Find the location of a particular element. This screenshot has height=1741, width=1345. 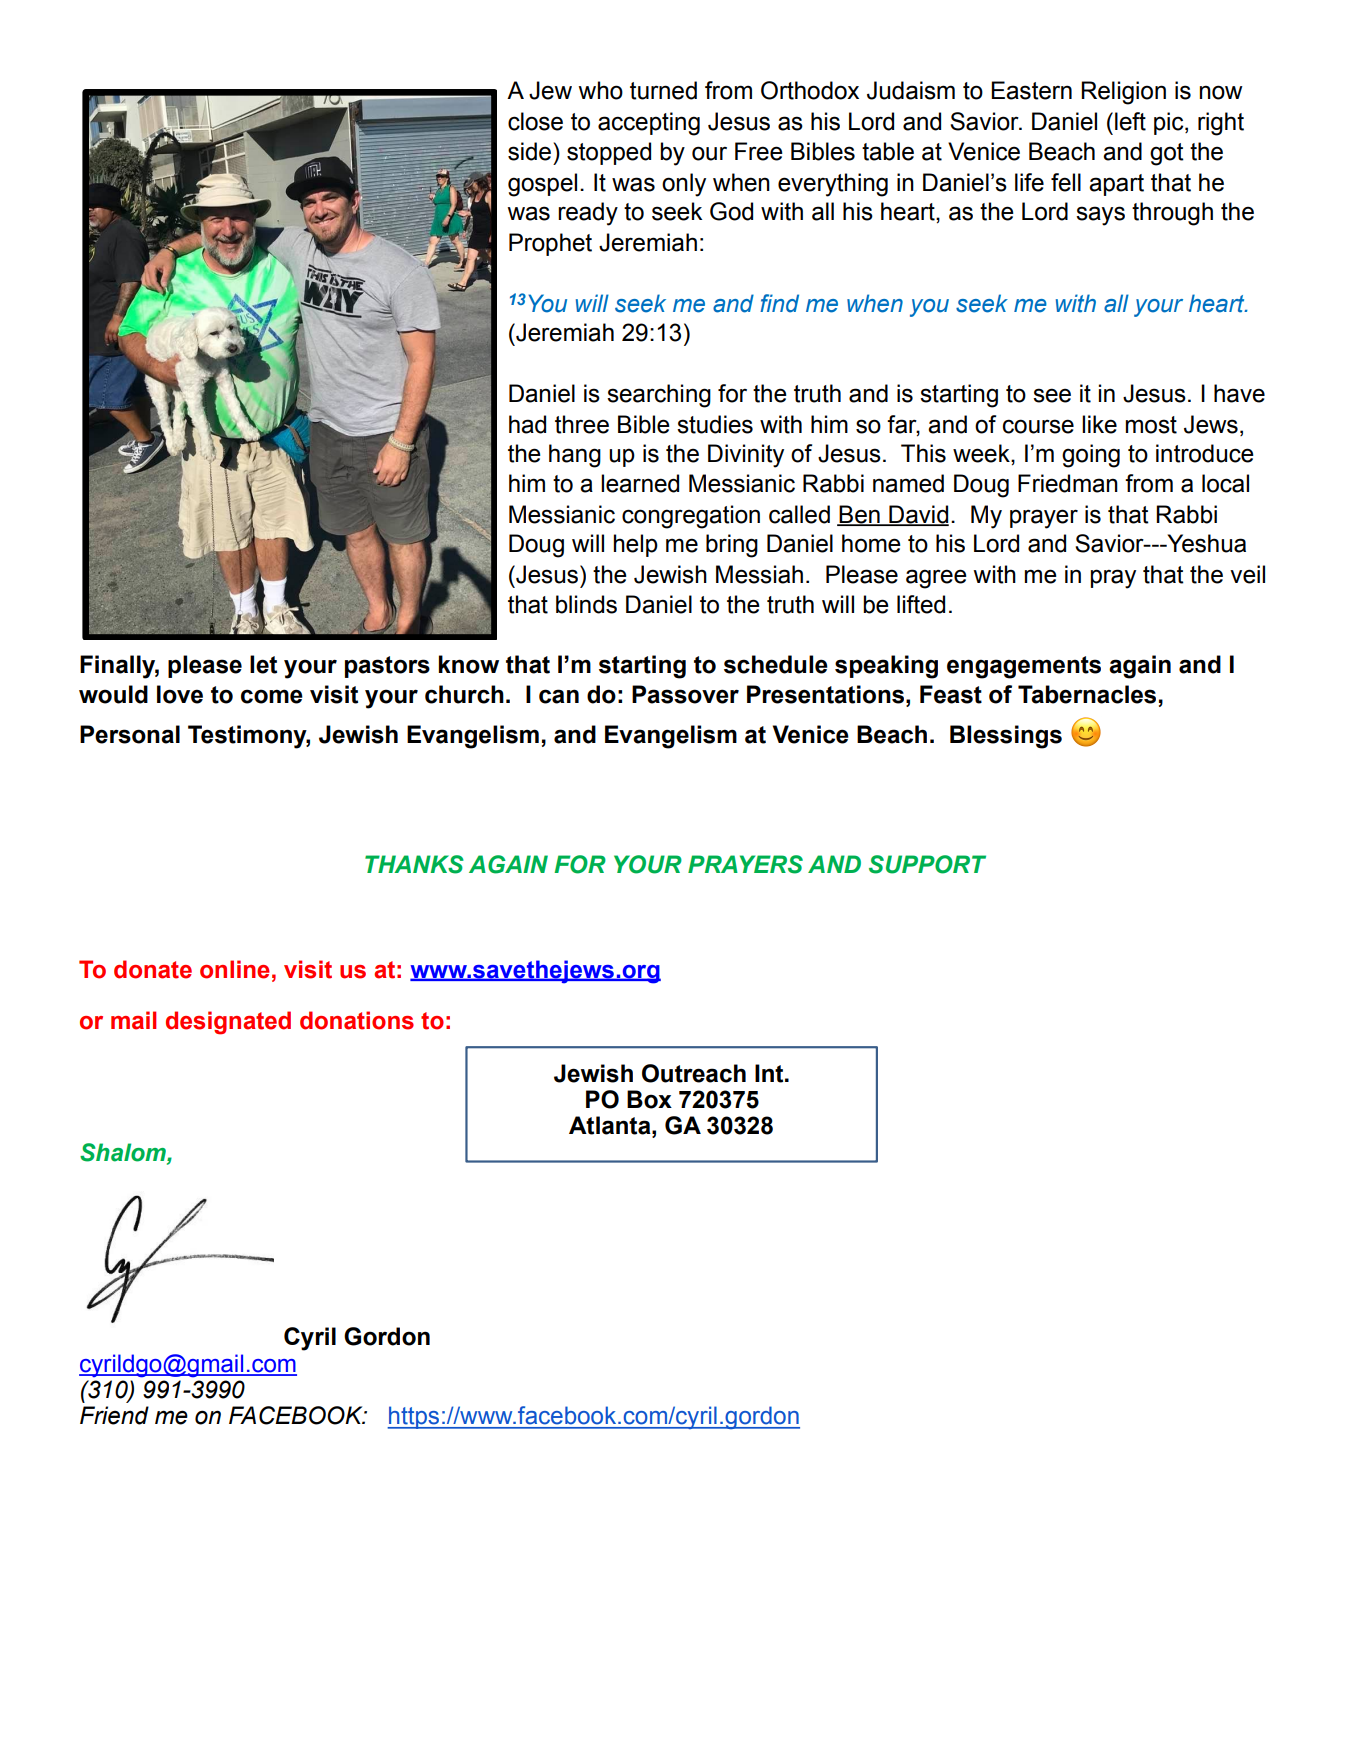

SUPPORT is located at coordinates (927, 864).
